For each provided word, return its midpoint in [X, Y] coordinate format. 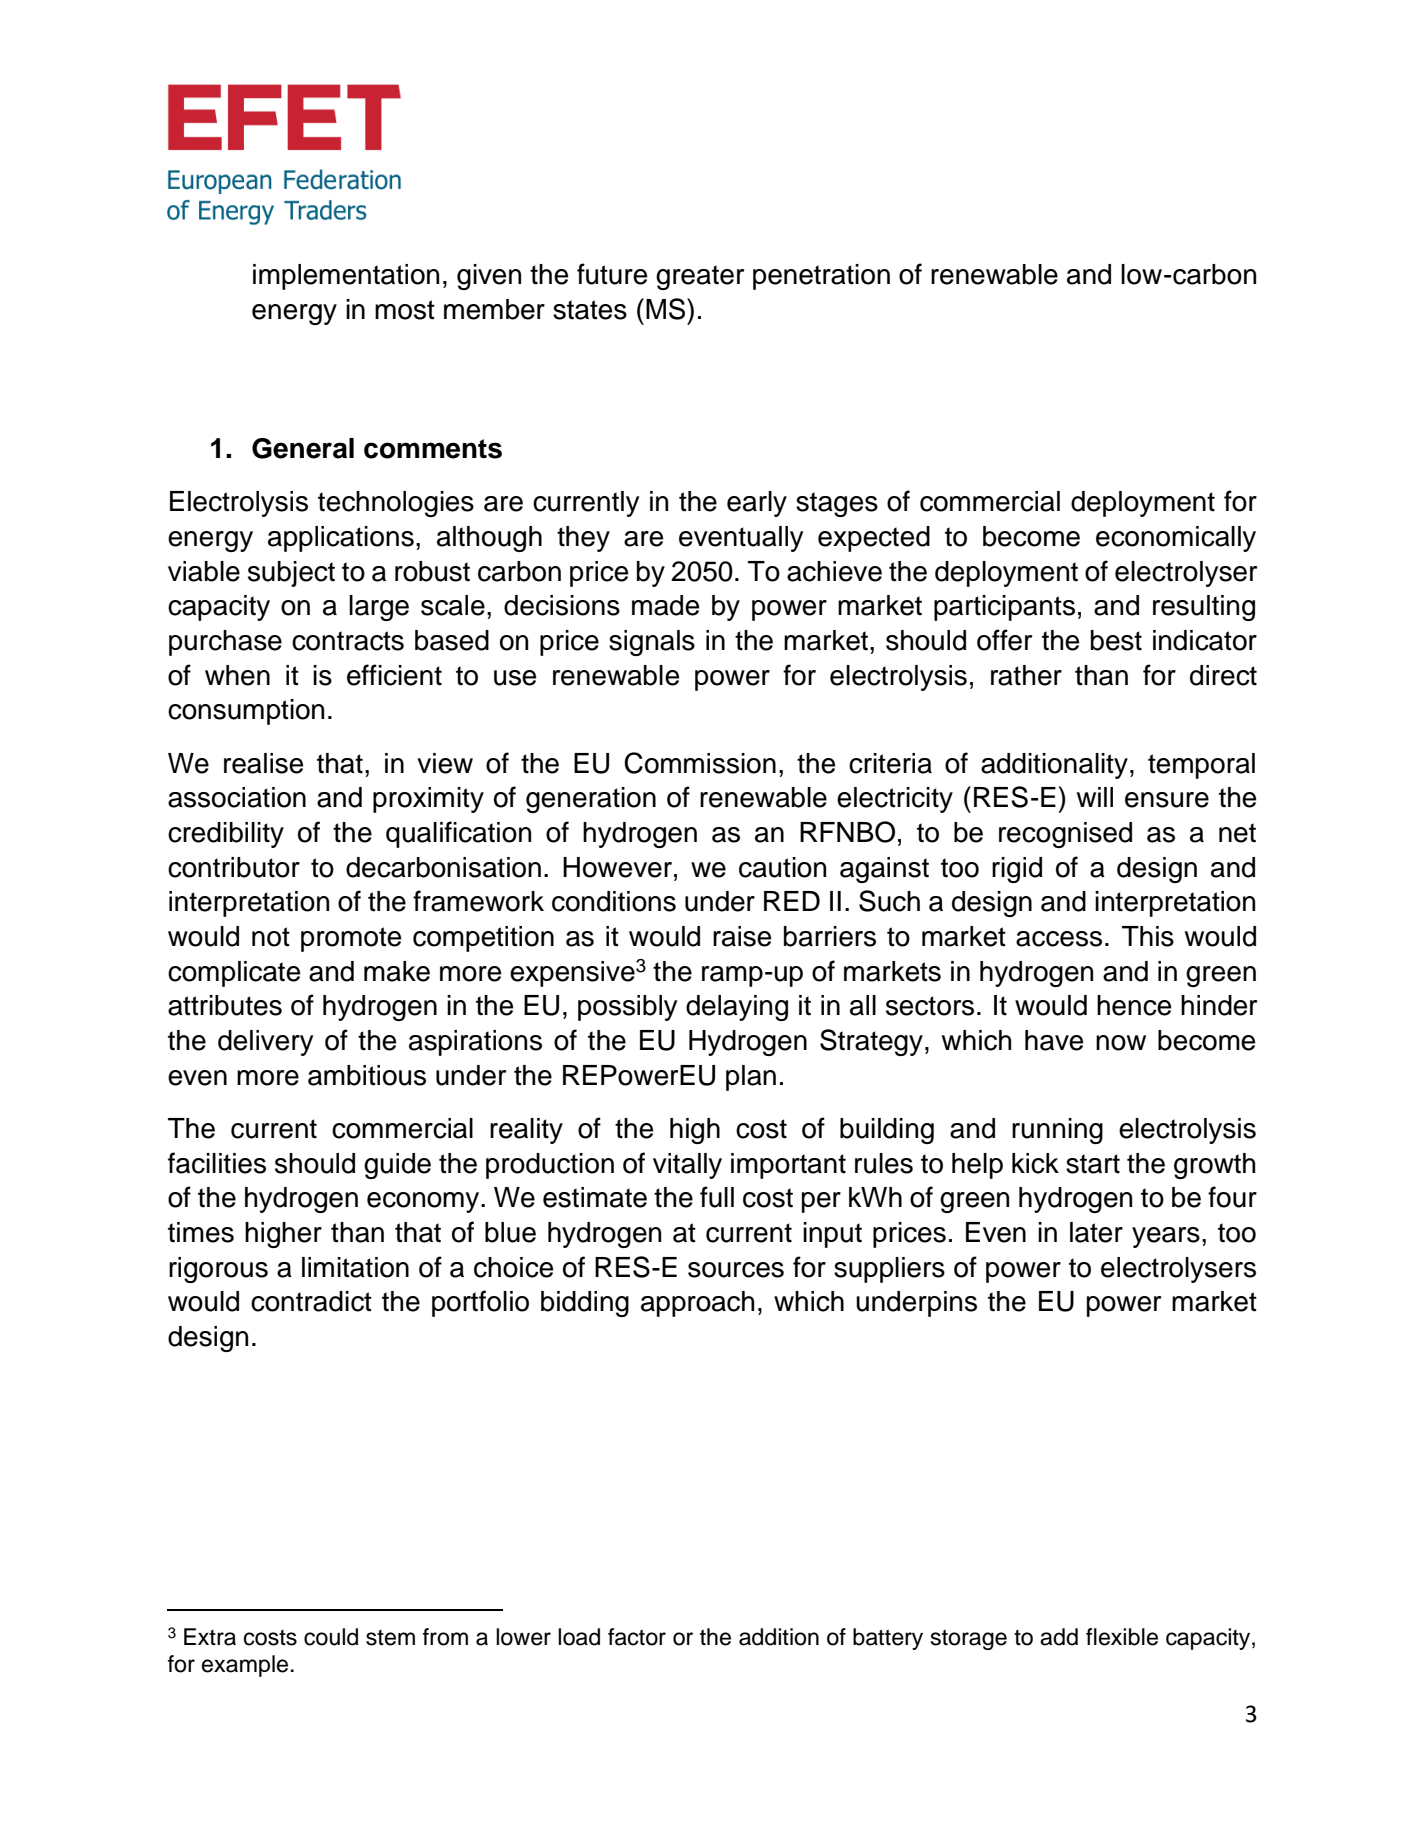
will [1095, 797]
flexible [1122, 1637]
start [1093, 1164]
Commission [700, 763]
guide [397, 1166]
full [717, 1197]
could [331, 1637]
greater [700, 277]
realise [263, 763]
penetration [821, 277]
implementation [346, 277]
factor [637, 1637]
